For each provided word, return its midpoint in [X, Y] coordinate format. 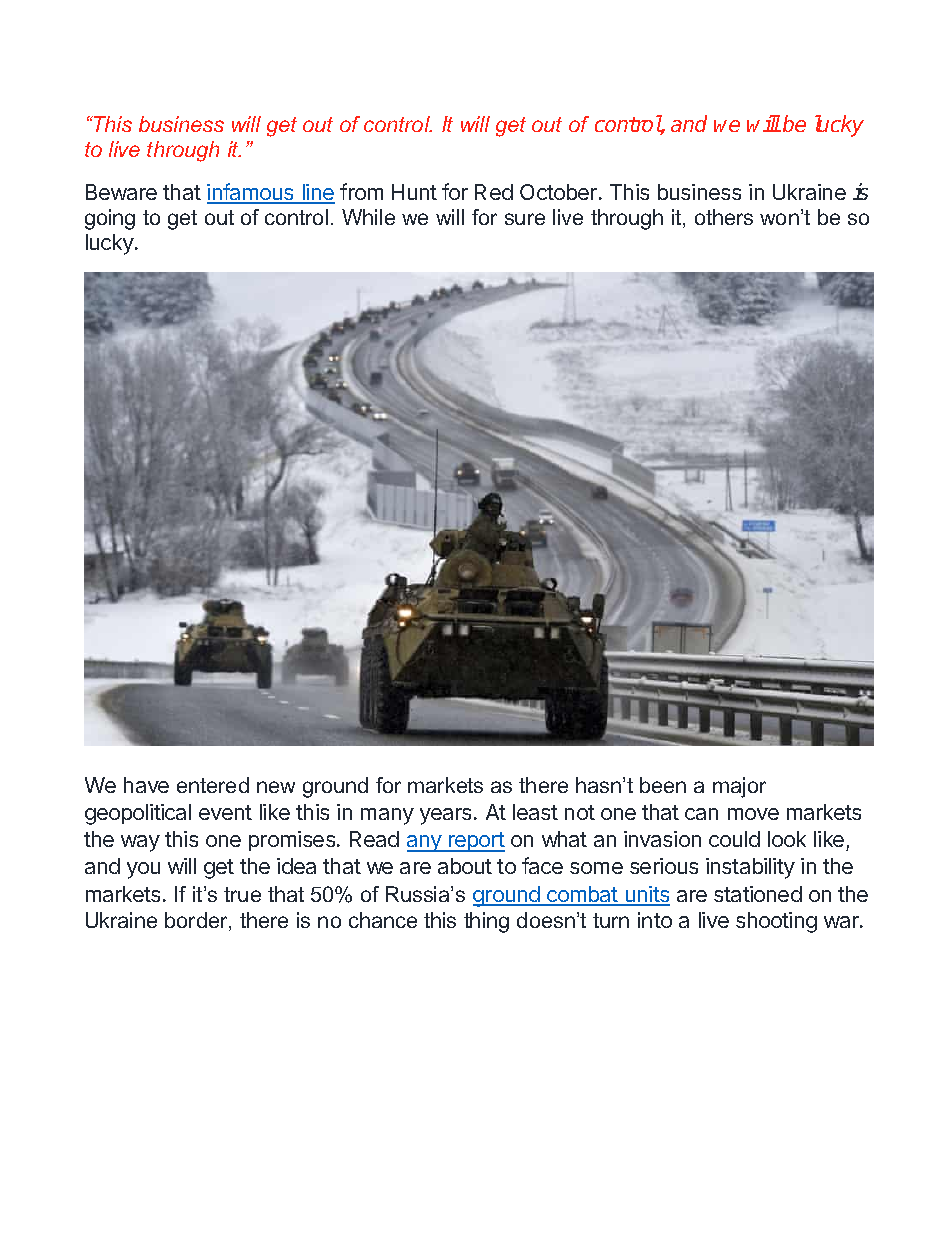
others [724, 217]
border [197, 921]
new [276, 787]
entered [213, 785]
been [663, 785]
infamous [251, 193]
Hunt [414, 192]
